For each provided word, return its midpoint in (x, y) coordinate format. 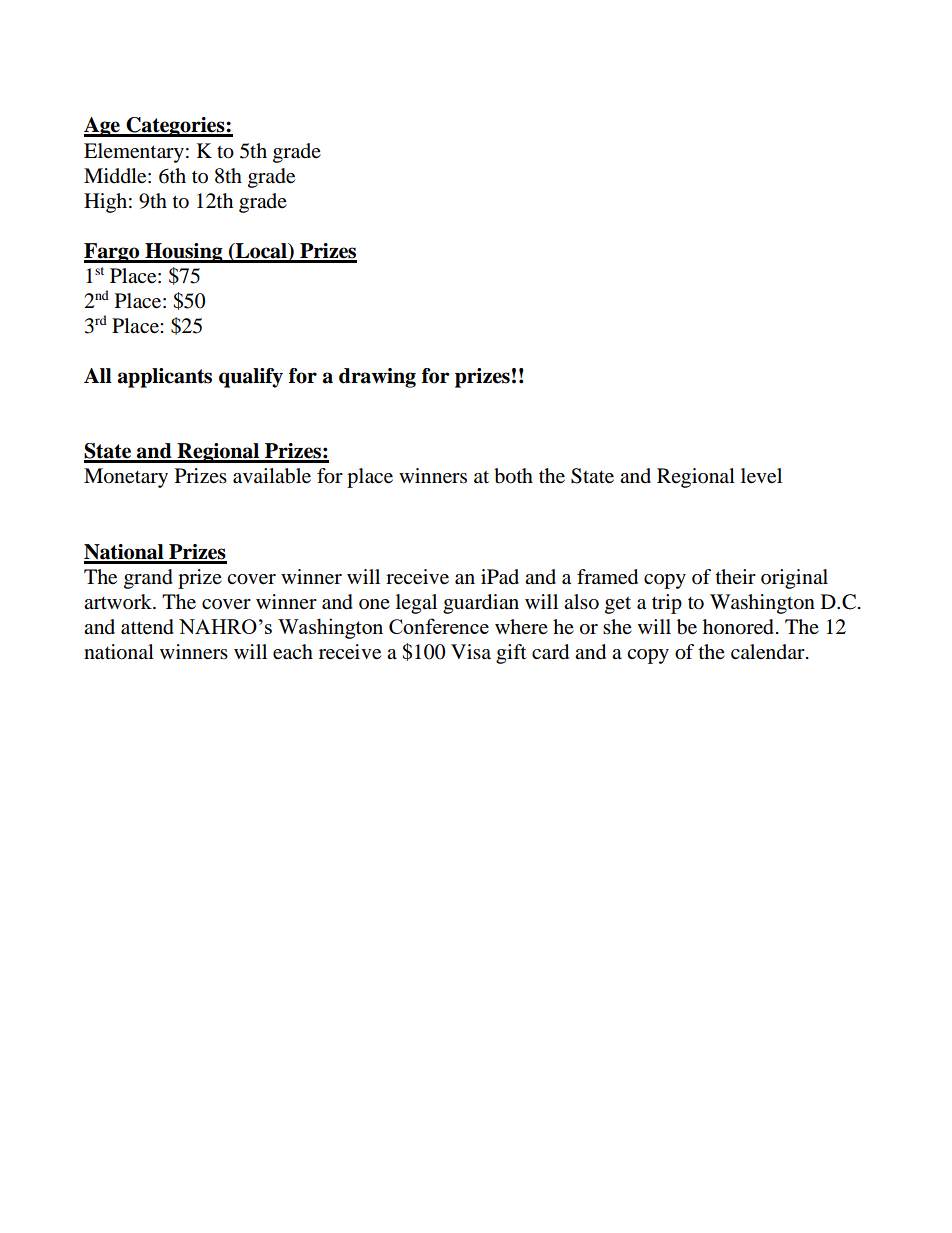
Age (103, 127)
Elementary (134, 153)
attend (147, 627)
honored (738, 627)
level (761, 476)
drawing (377, 378)
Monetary (126, 478)
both (513, 476)
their (736, 576)
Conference (439, 626)
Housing (184, 253)
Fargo (113, 253)
